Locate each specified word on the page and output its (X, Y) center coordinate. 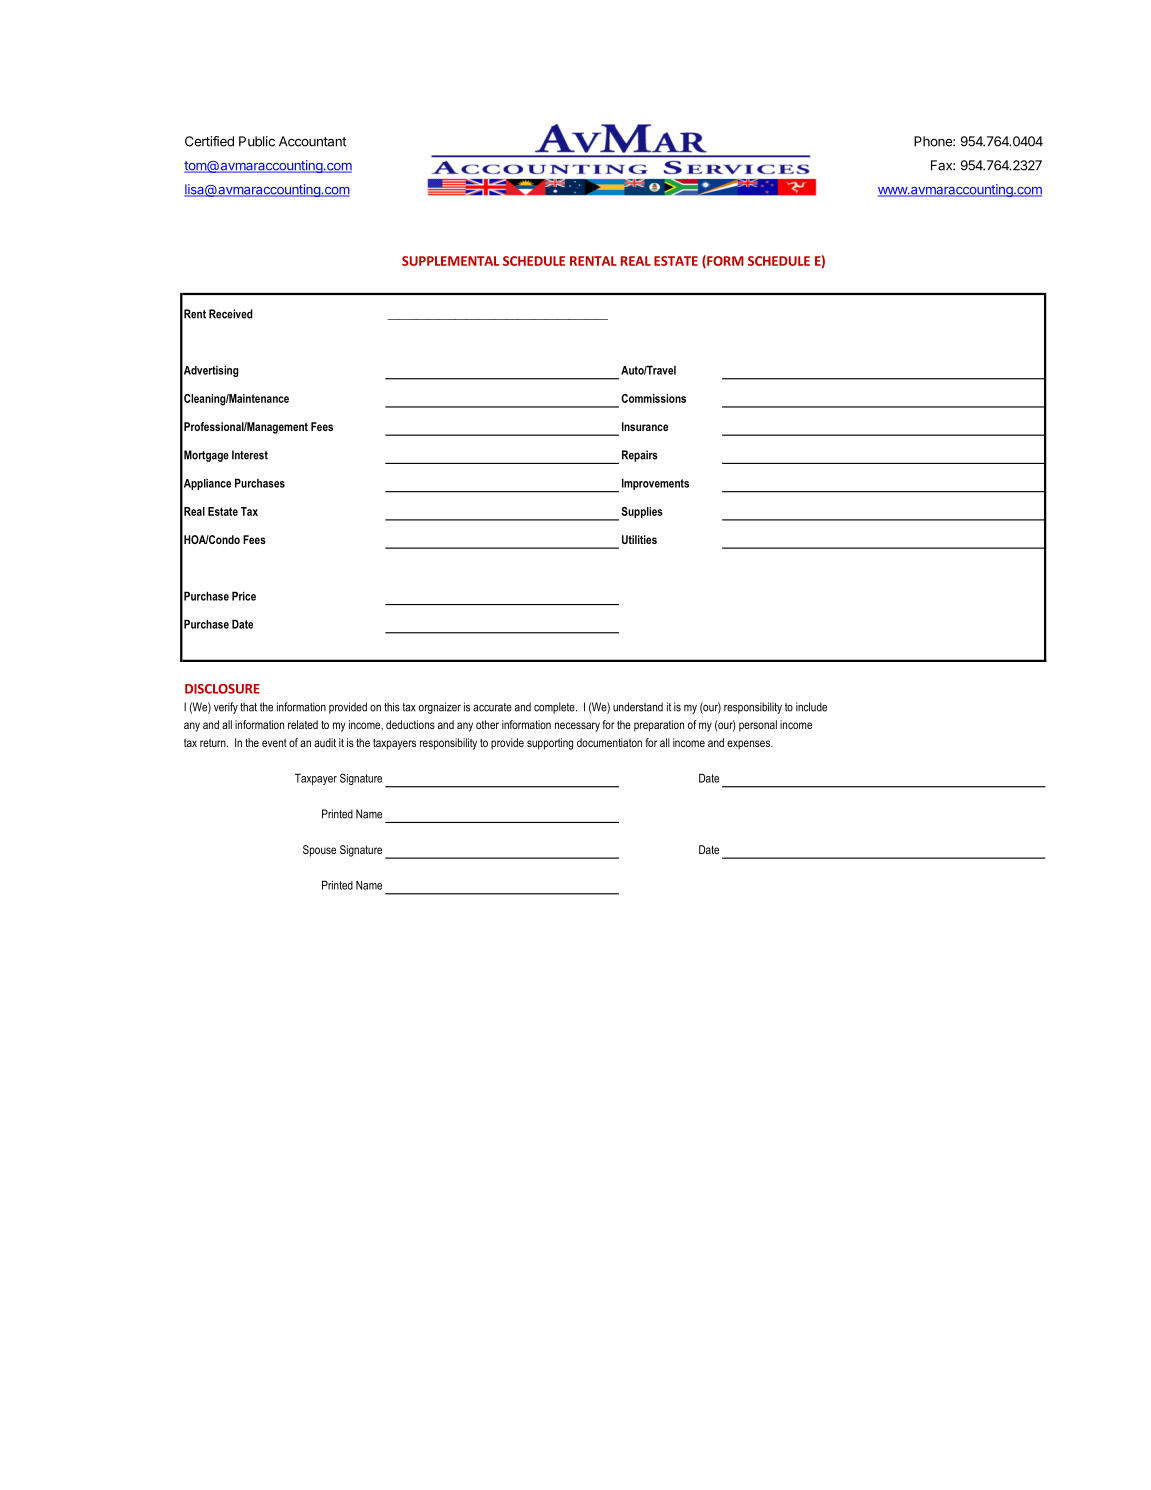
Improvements (655, 484)
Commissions (653, 398)
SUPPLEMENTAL (450, 261)
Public (257, 141)
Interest (250, 455)
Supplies (642, 512)
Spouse (319, 851)
